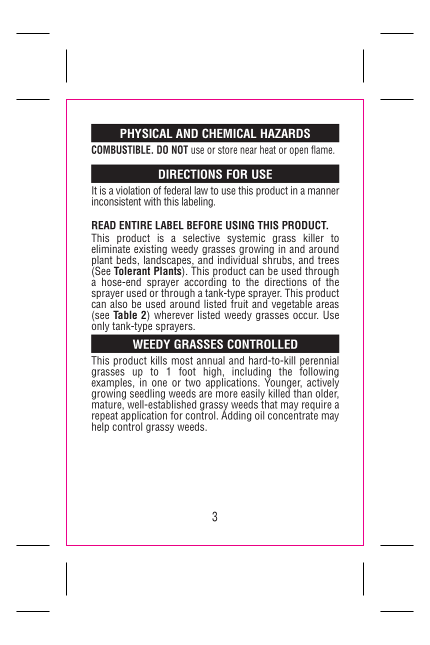  I want to click on PHYSICAL, so click(146, 133).
